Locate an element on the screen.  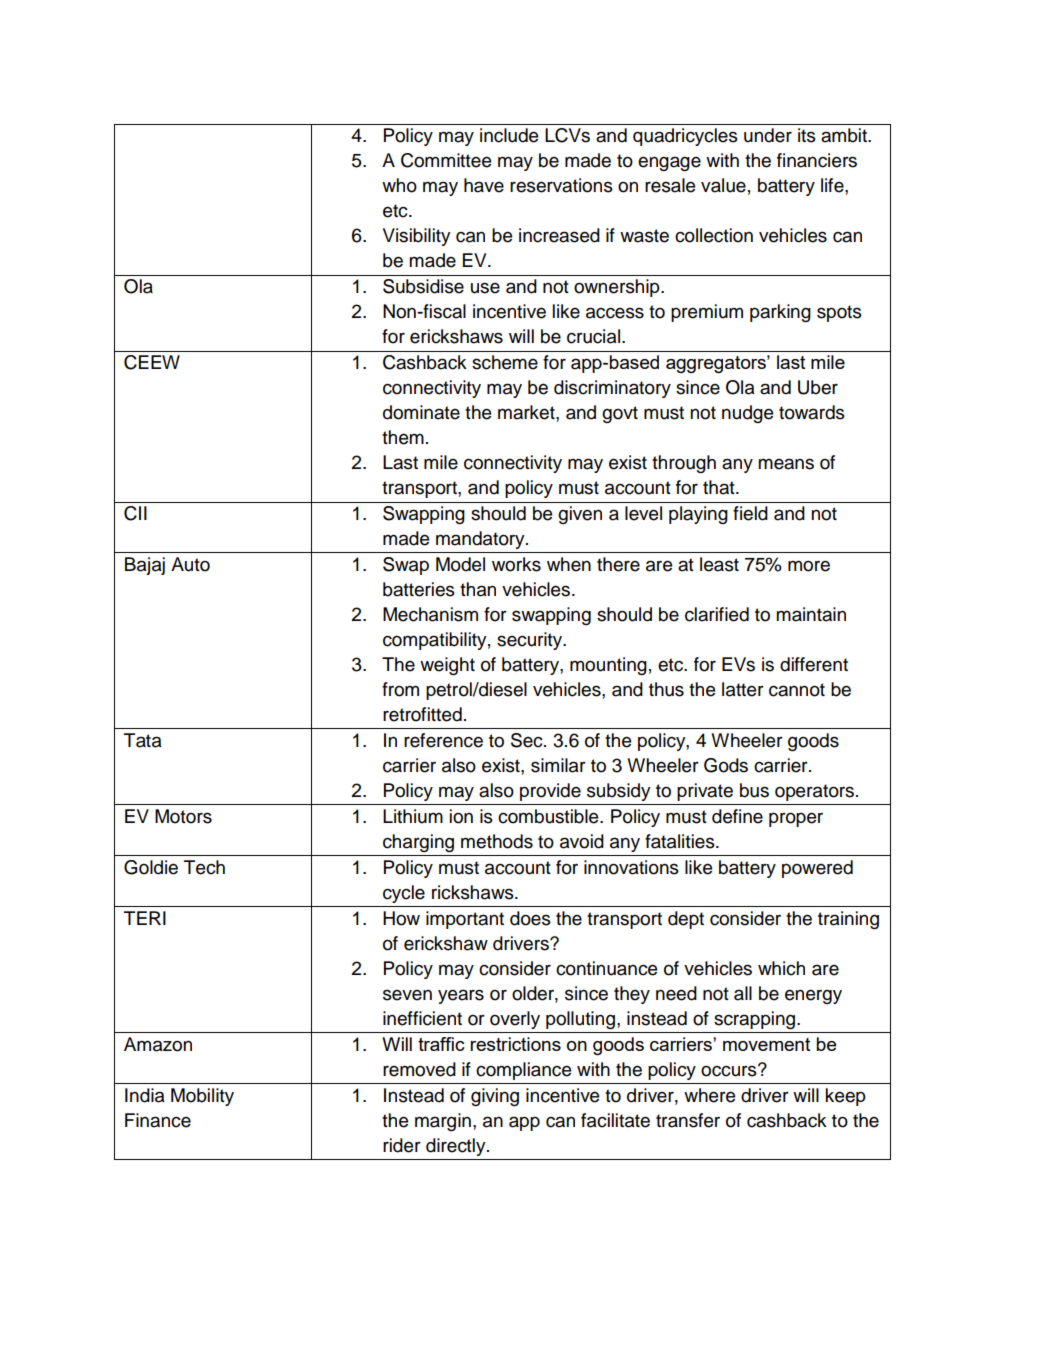
who is located at coordinates (399, 185).
